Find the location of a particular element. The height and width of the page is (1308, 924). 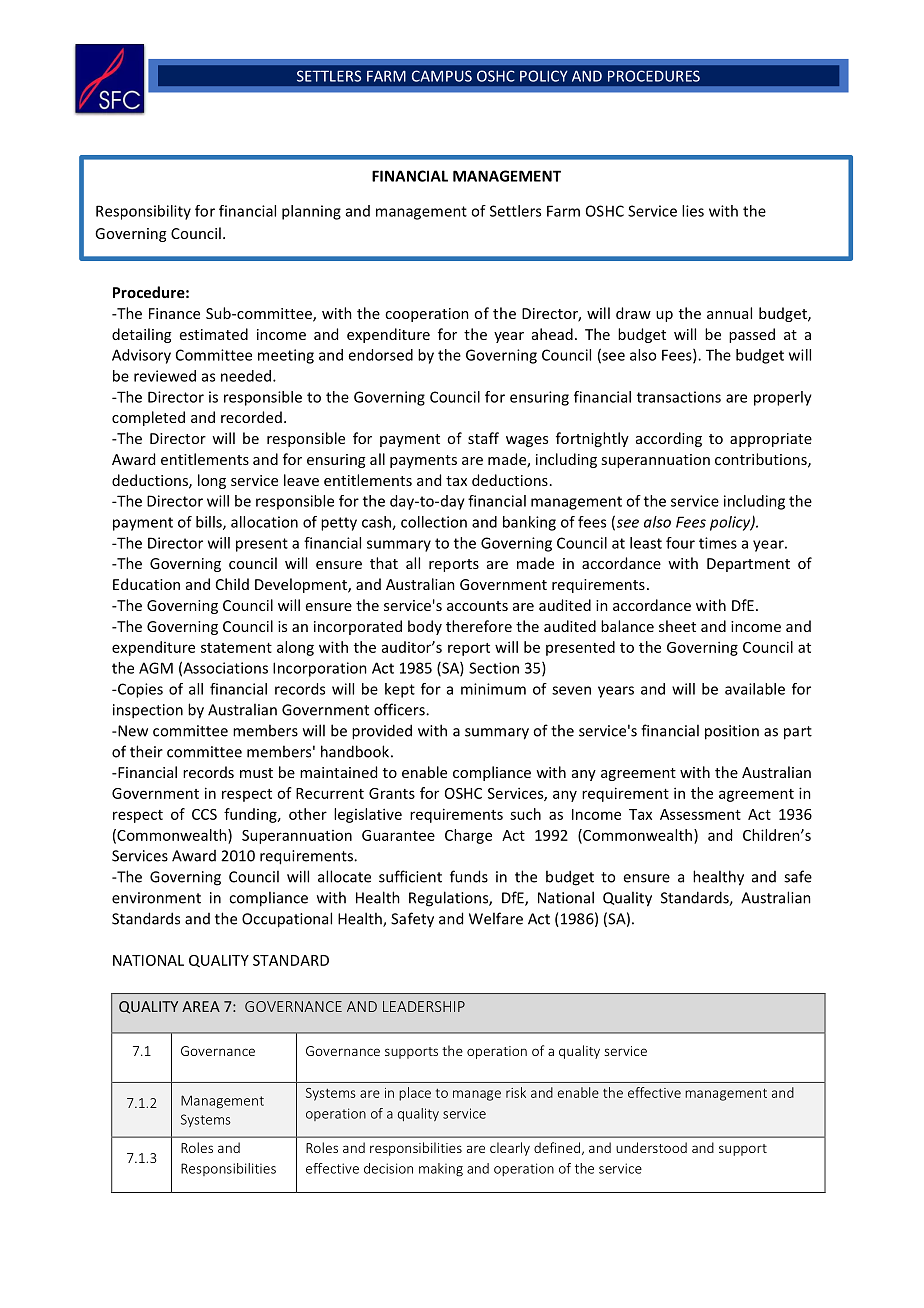

therefore is located at coordinates (479, 626).
